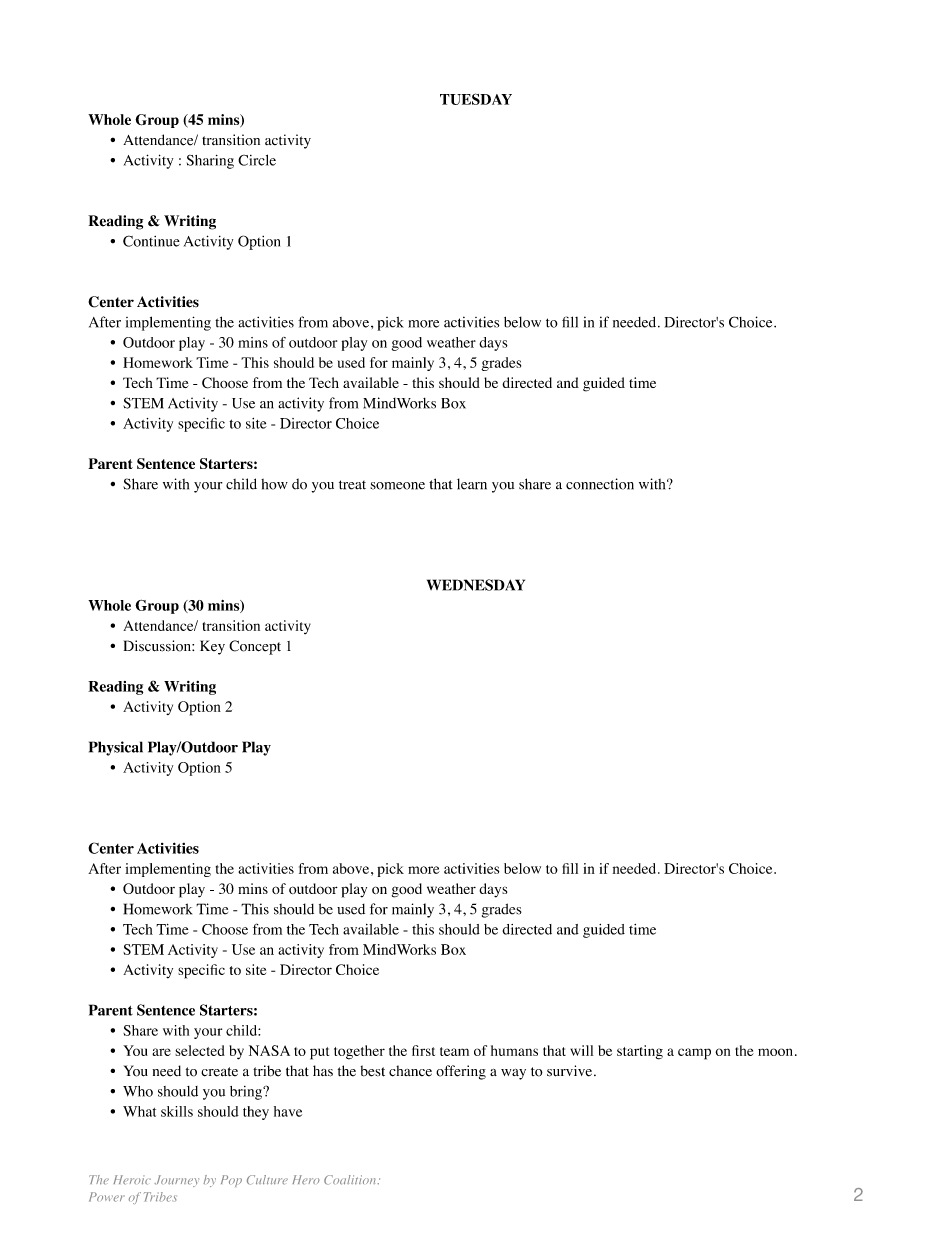 The width and height of the page is (952, 1233). What do you see at coordinates (151, 241) in the page?
I see `Continue` at bounding box center [151, 241].
